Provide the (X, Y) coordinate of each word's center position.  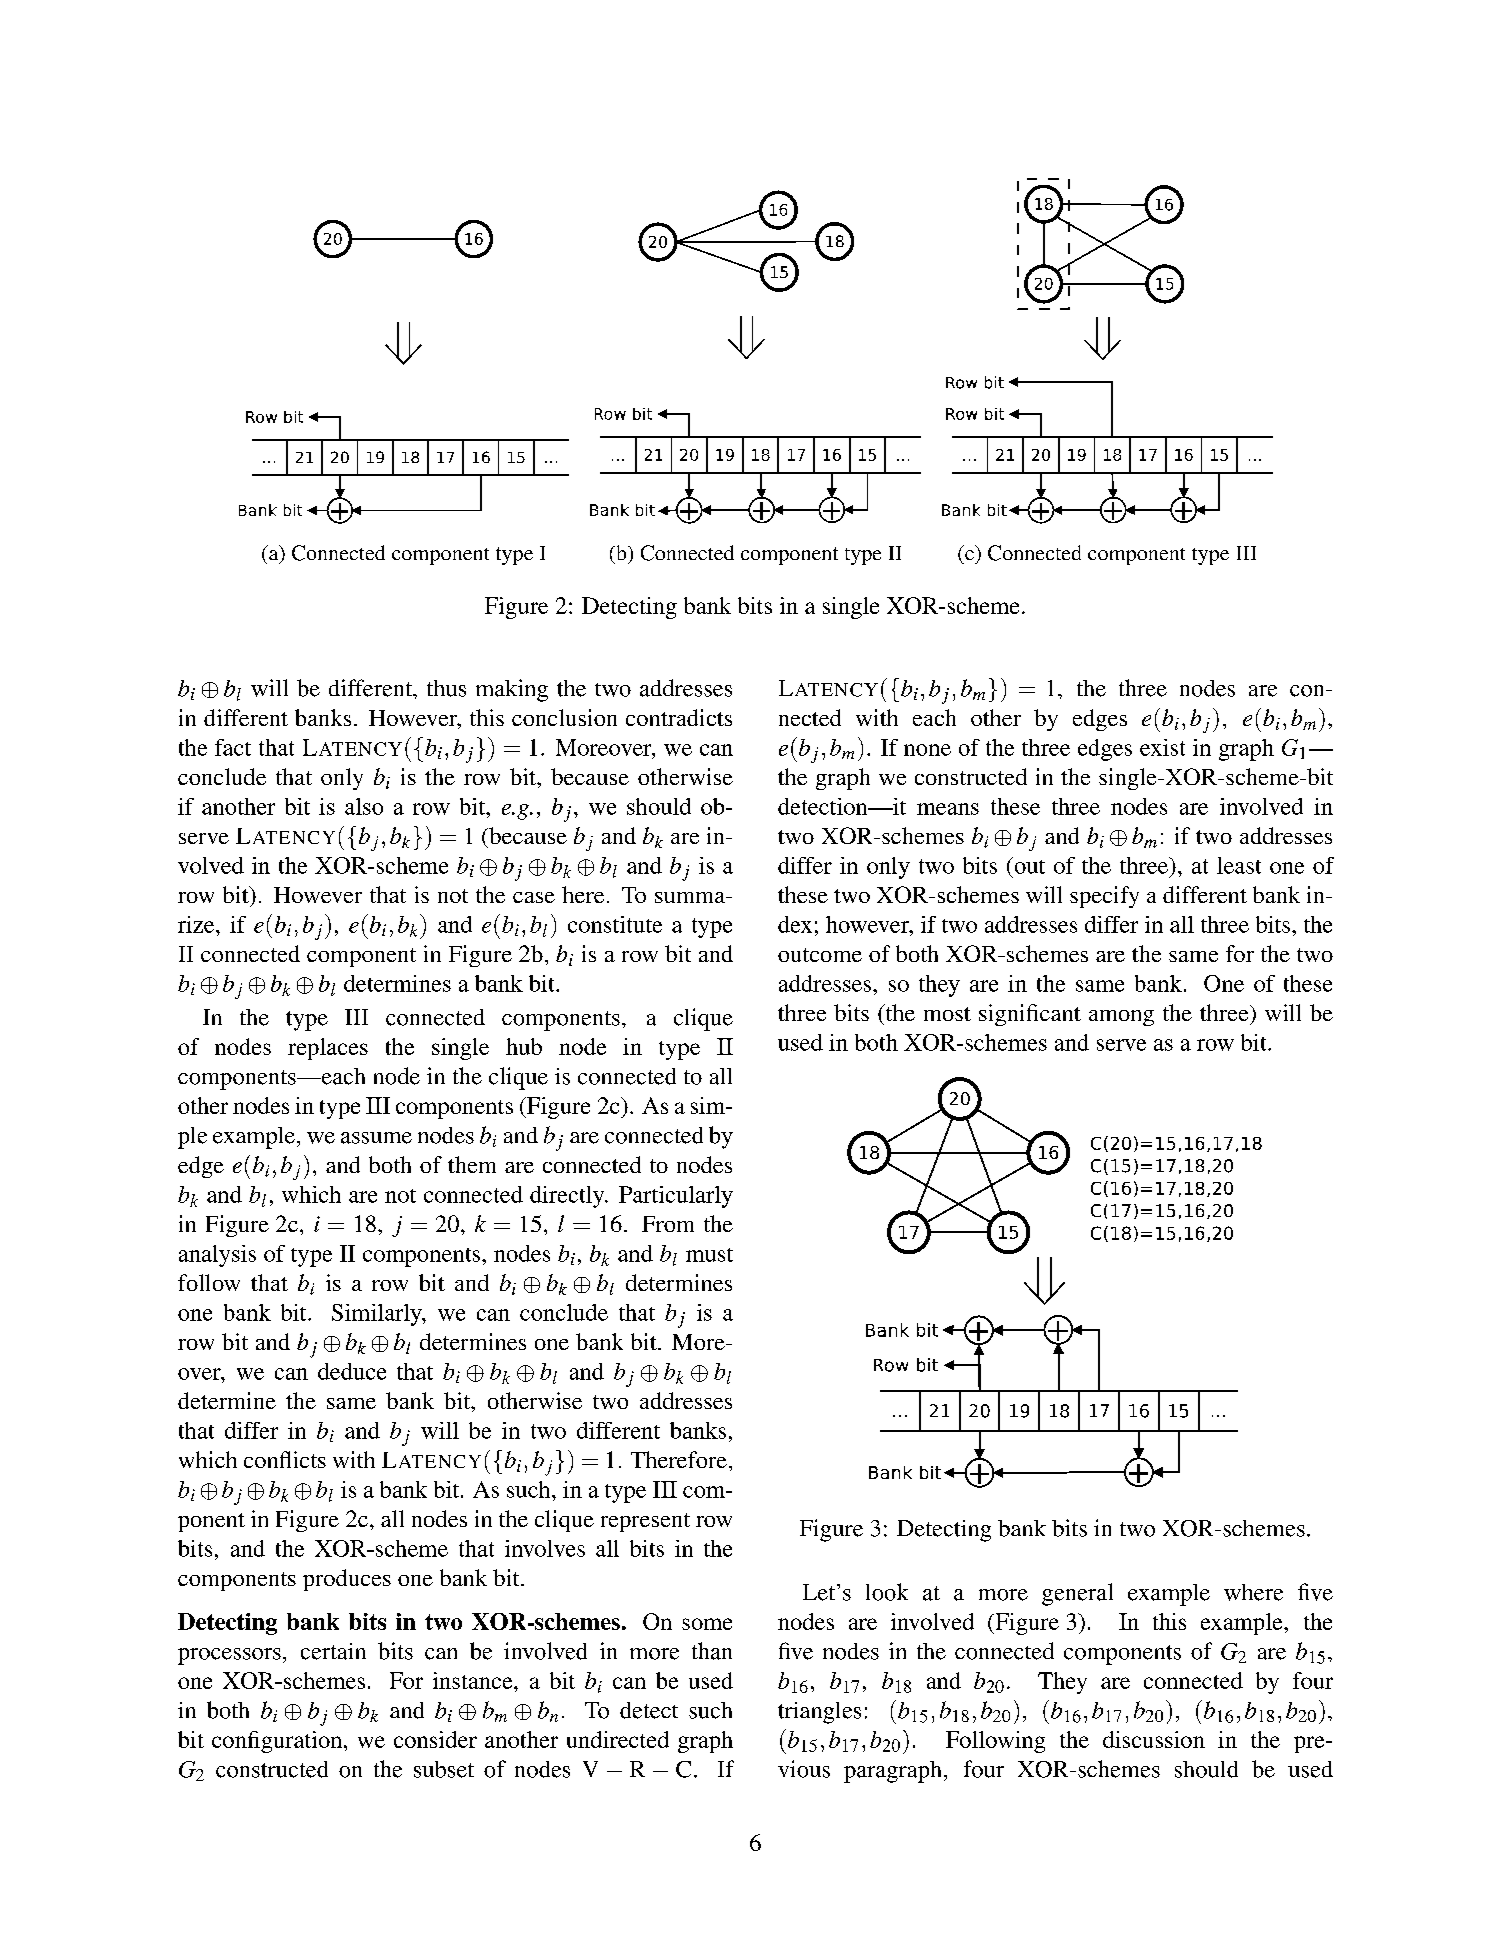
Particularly (676, 1197)
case (534, 897)
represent (645, 1522)
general (1077, 1594)
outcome (820, 955)
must (709, 1255)
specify (1104, 897)
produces (347, 1580)
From (668, 1224)
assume (376, 1138)
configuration (278, 1742)
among (1121, 1018)
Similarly (378, 1315)
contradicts (679, 717)
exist (1162, 747)
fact (233, 747)
